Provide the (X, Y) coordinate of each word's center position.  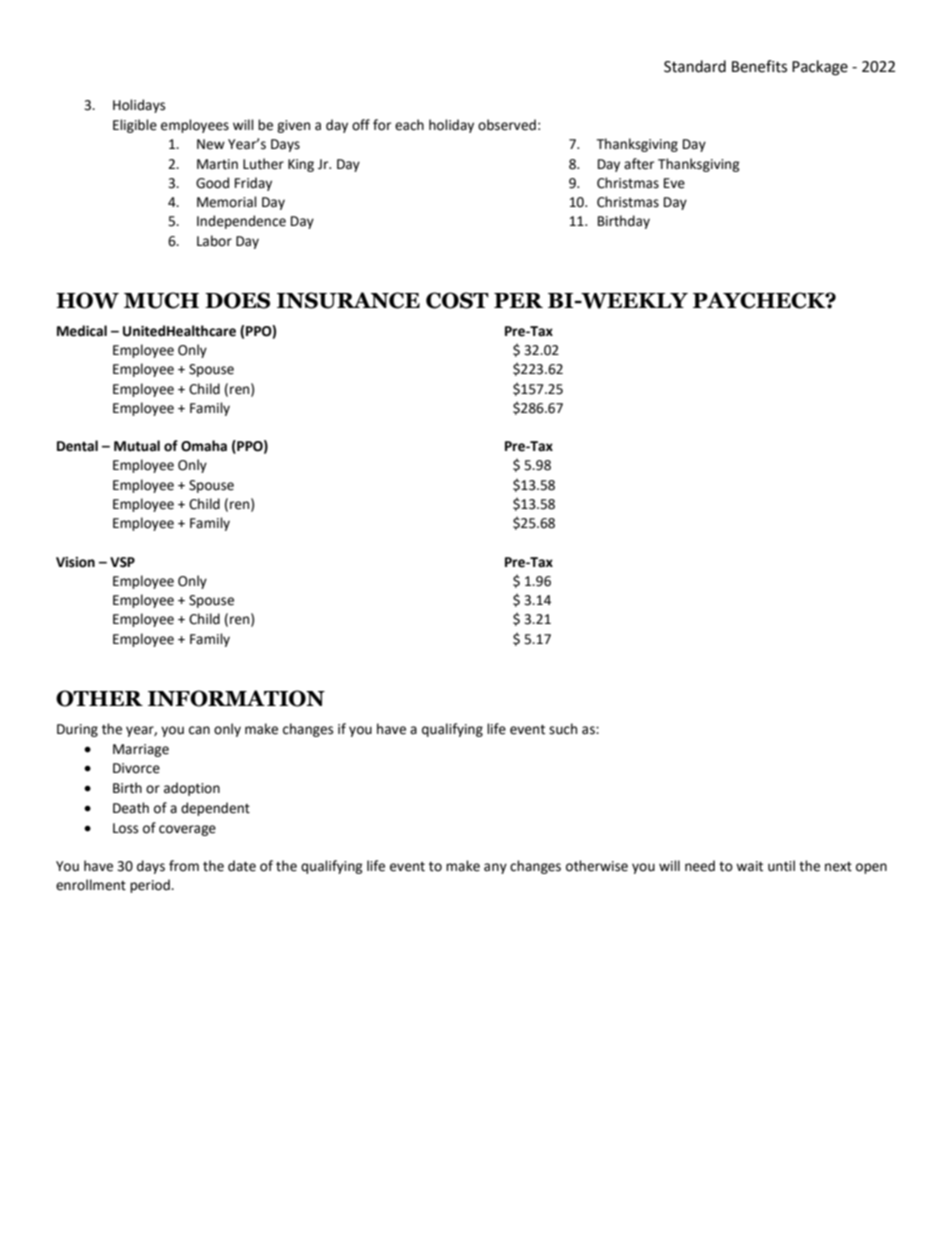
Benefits (759, 66)
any (495, 868)
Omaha (204, 446)
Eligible (135, 126)
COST (457, 300)
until (781, 866)
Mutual (137, 446)
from (184, 866)
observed (507, 125)
